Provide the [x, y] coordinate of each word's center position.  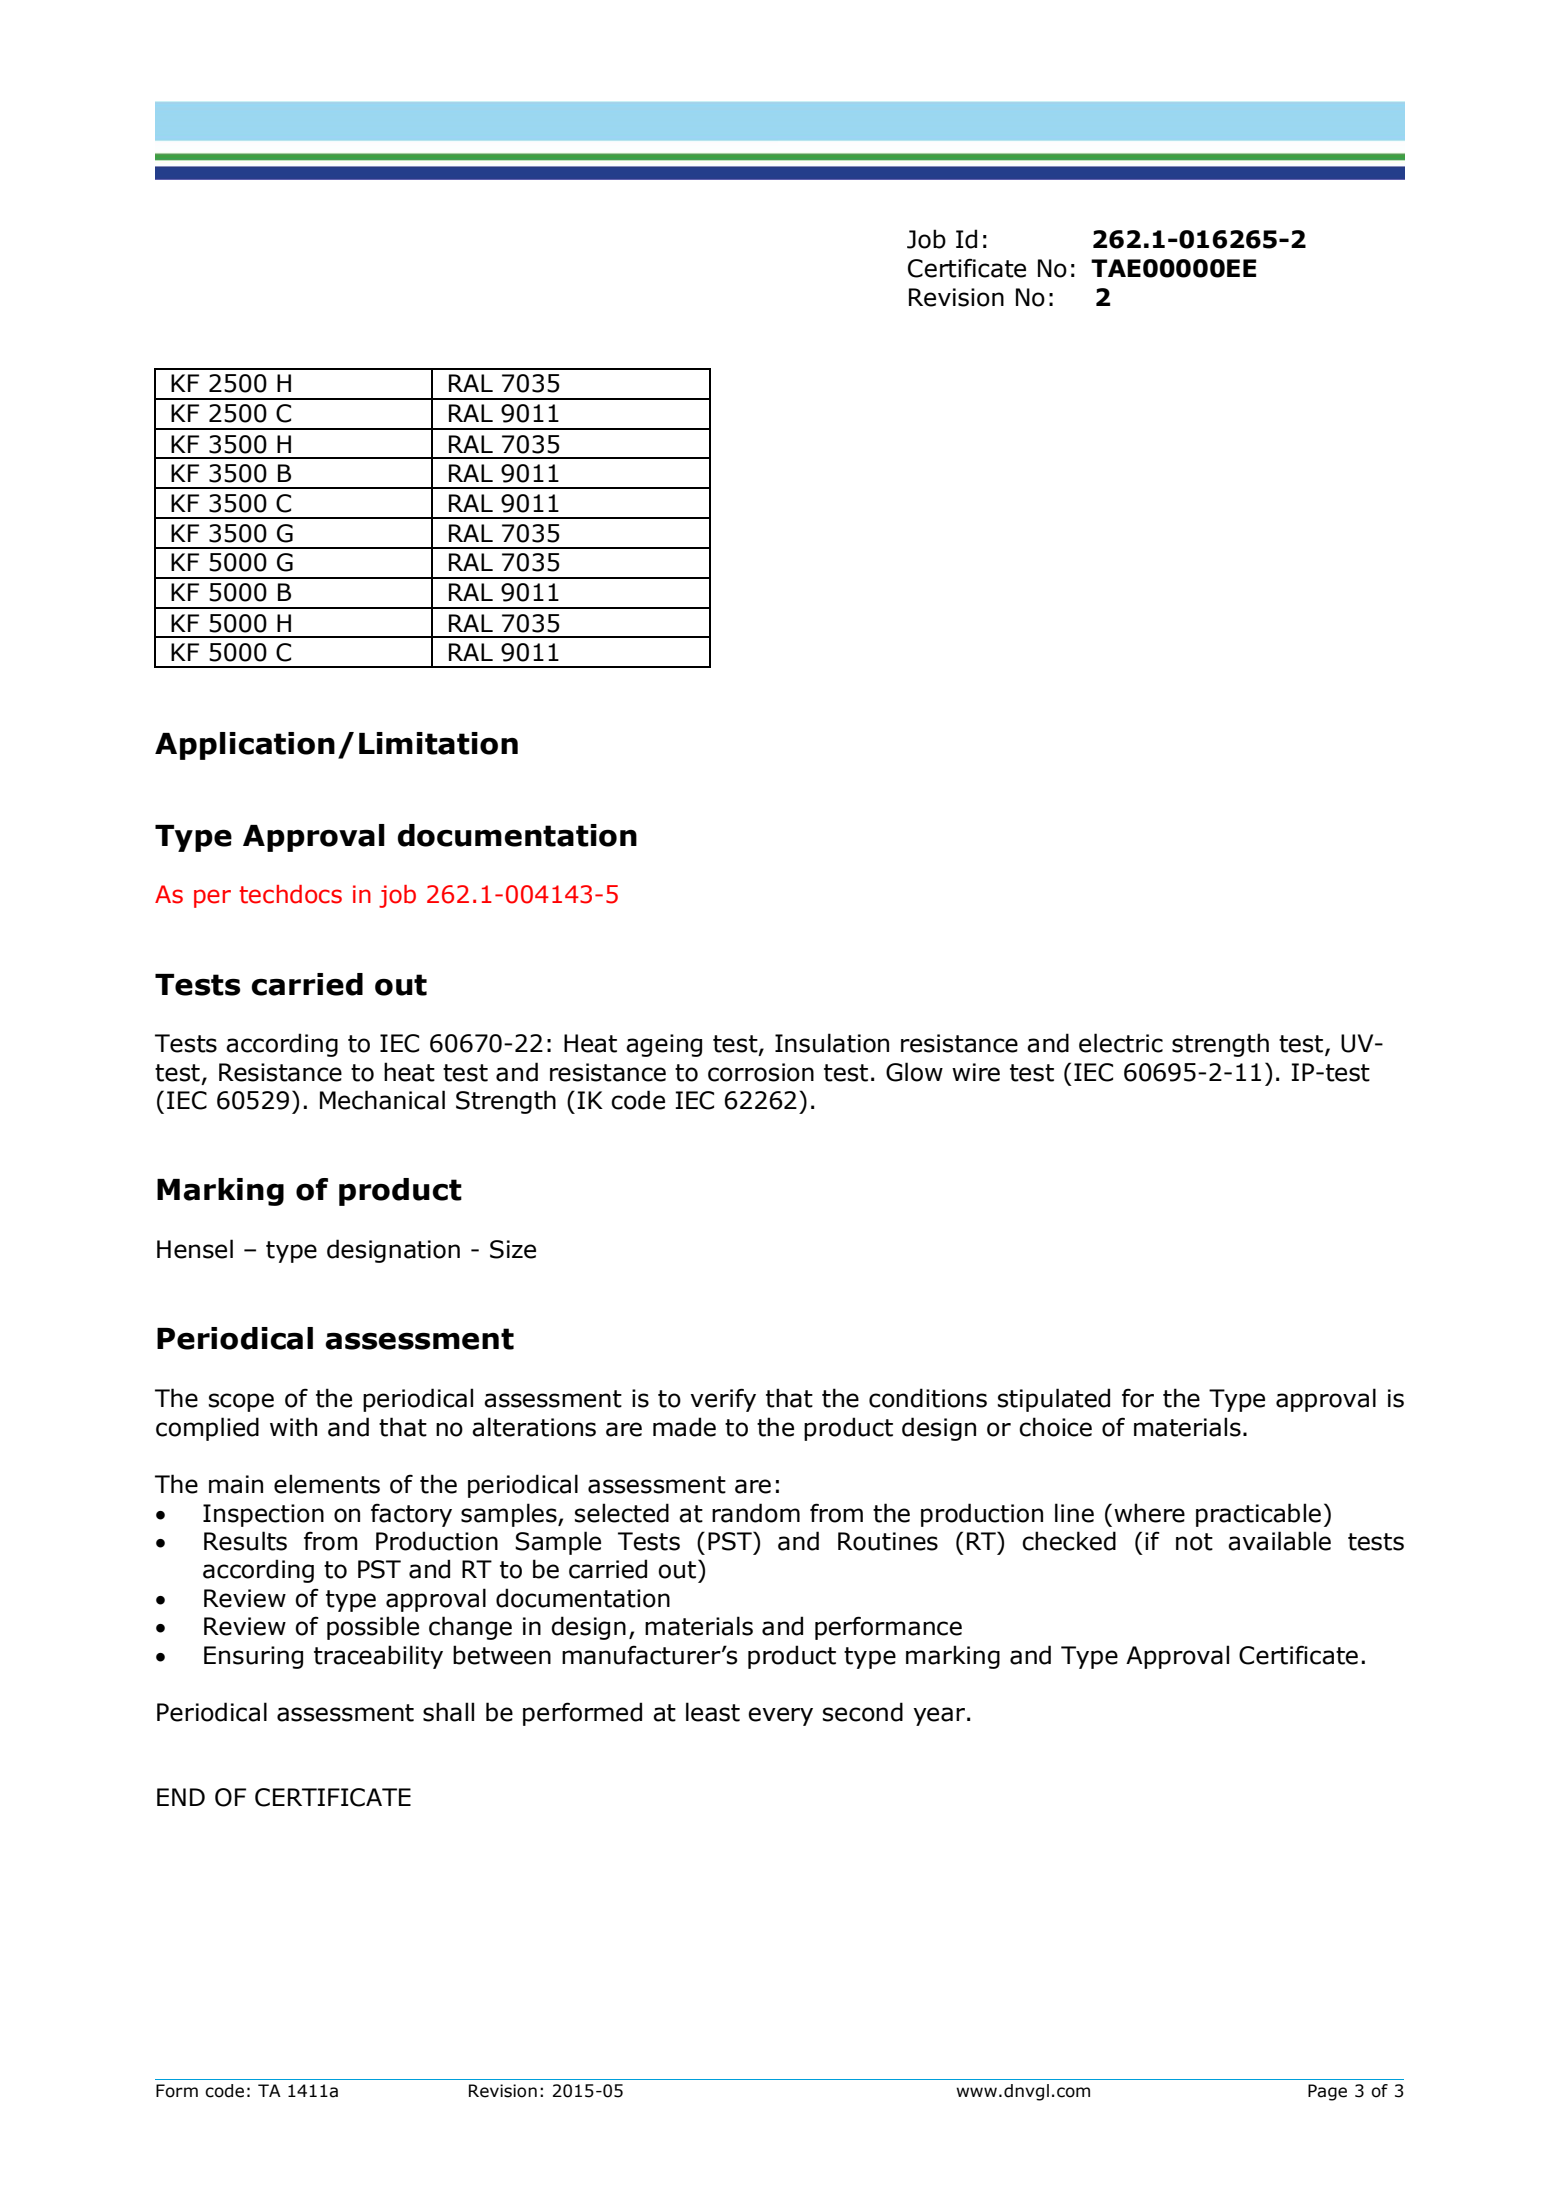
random [756, 1513]
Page [1327, 2092]
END [181, 1797]
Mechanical [382, 1100]
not [1194, 1542]
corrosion [761, 1072]
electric [1121, 1043]
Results [245, 1541]
